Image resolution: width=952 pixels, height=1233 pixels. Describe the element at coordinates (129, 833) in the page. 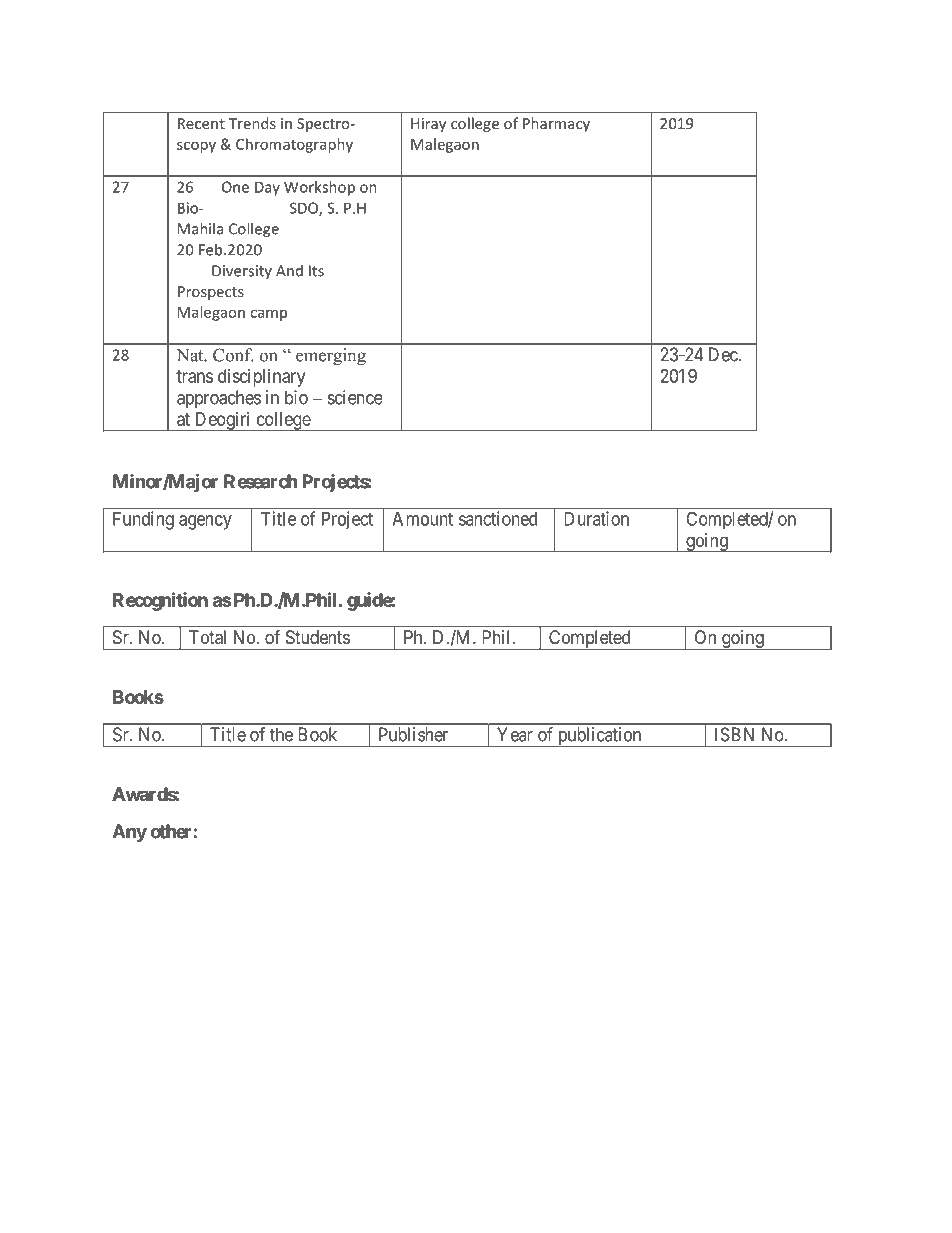

I see `Any` at that location.
